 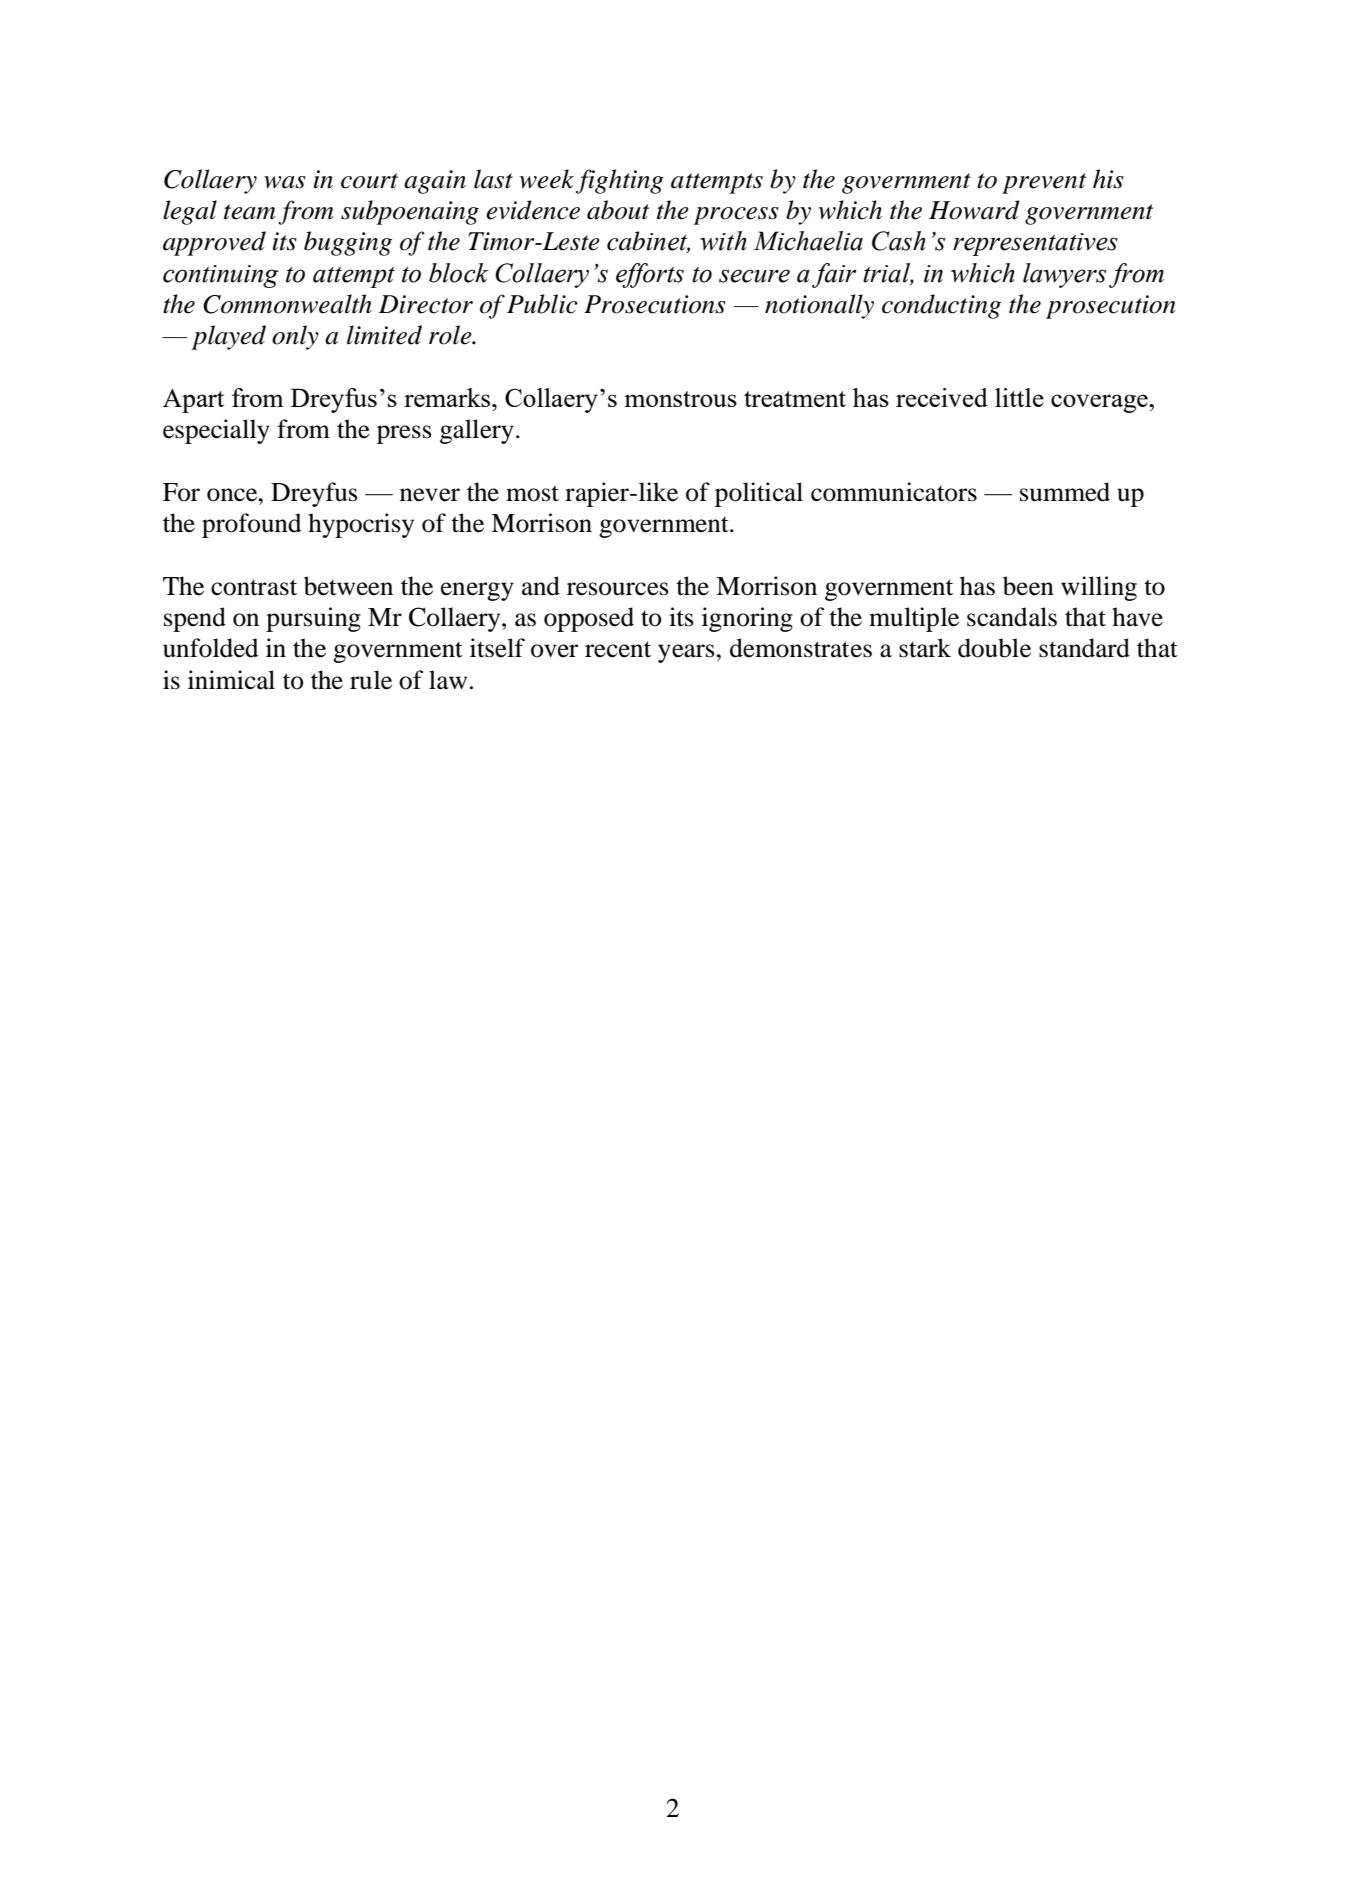 What do you see at coordinates (287, 304) in the screenshot?
I see `Commonwealth` at bounding box center [287, 304].
